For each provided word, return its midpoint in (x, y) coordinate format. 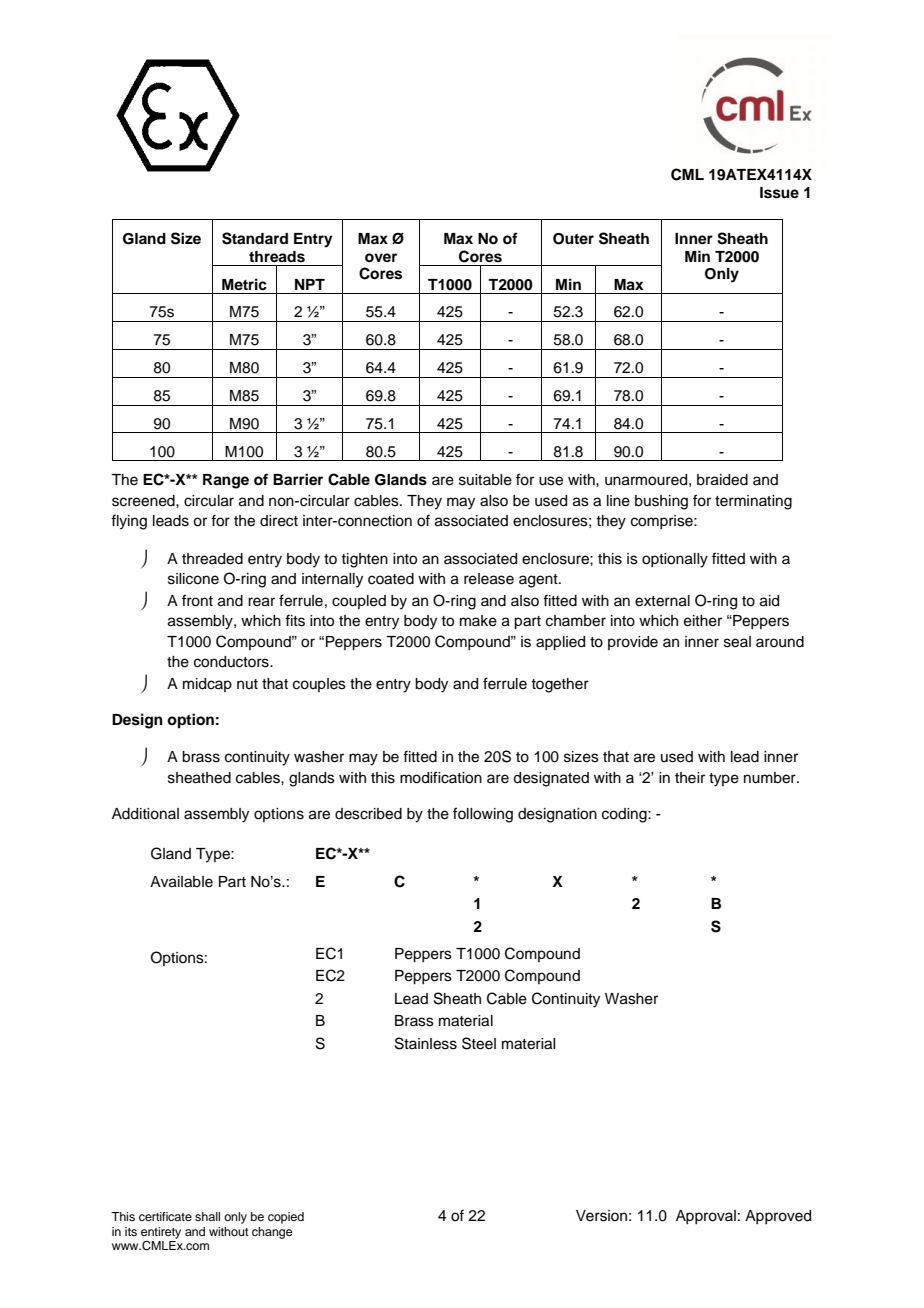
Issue (779, 193)
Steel (479, 1043)
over (381, 258)
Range (226, 481)
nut (247, 684)
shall (207, 1216)
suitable (485, 480)
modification (441, 777)
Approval (706, 1217)
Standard (255, 238)
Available (181, 882)
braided (722, 480)
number (771, 778)
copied (286, 1218)
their (690, 778)
